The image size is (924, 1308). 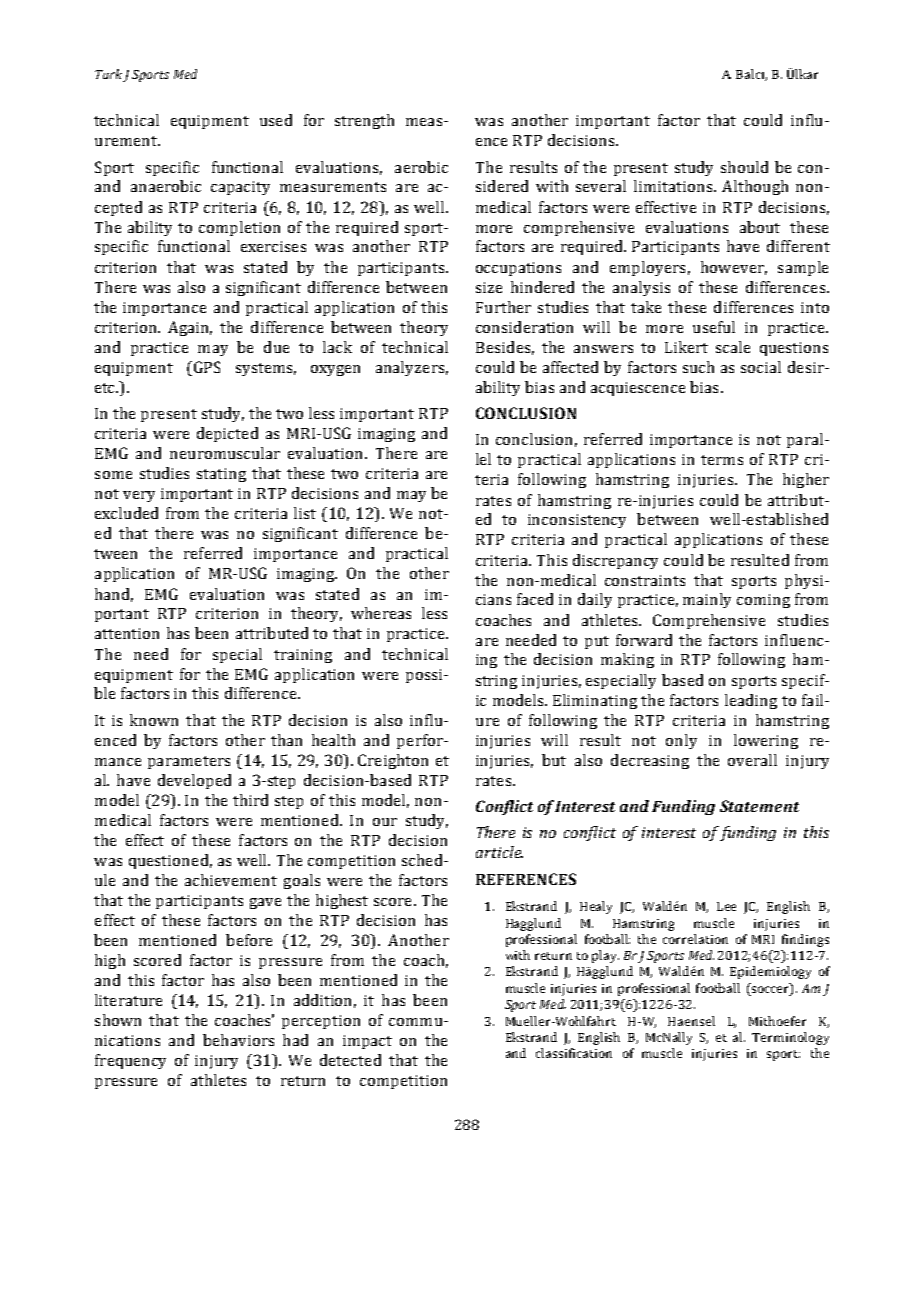 What do you see at coordinates (744, 167) in the screenshot?
I see `should` at bounding box center [744, 167].
